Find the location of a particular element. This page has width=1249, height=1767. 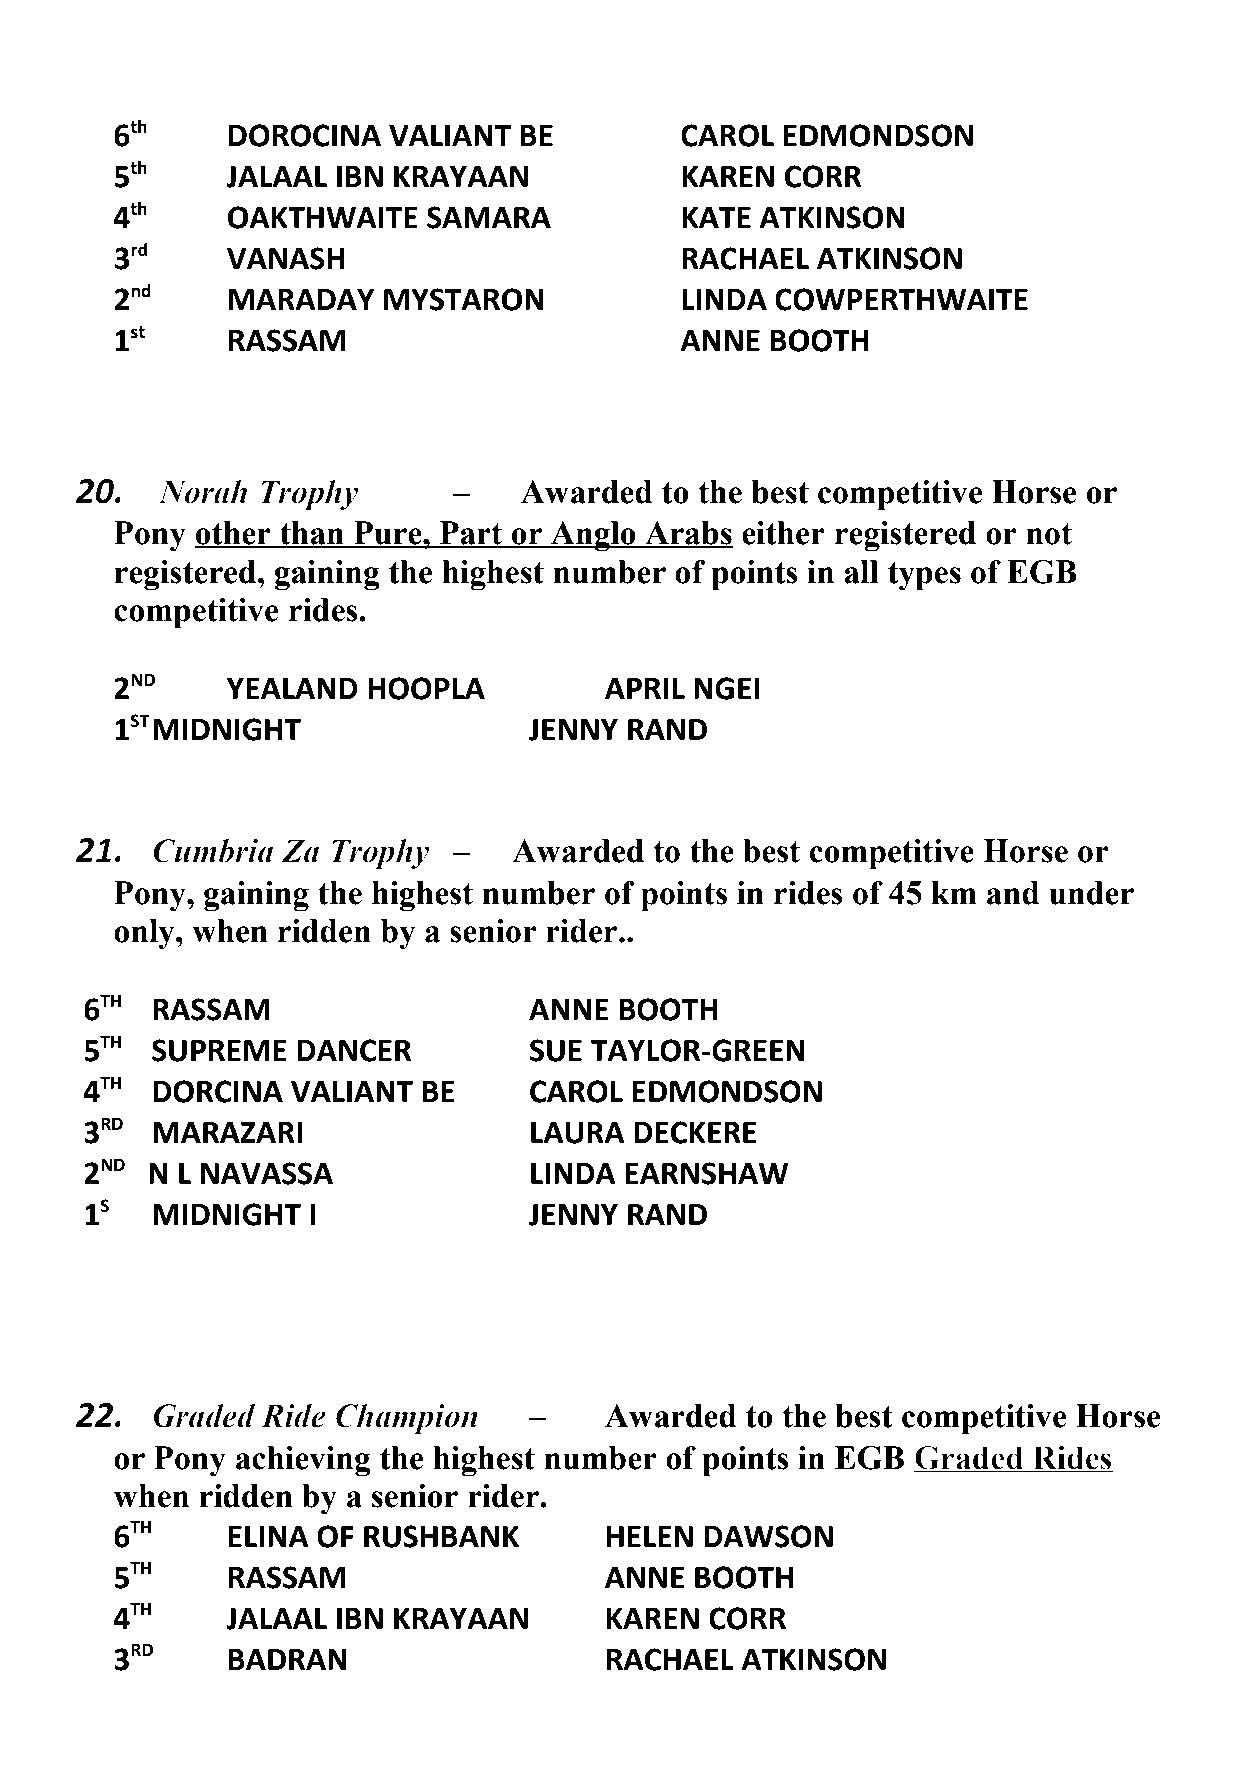

not is located at coordinates (1049, 534).
